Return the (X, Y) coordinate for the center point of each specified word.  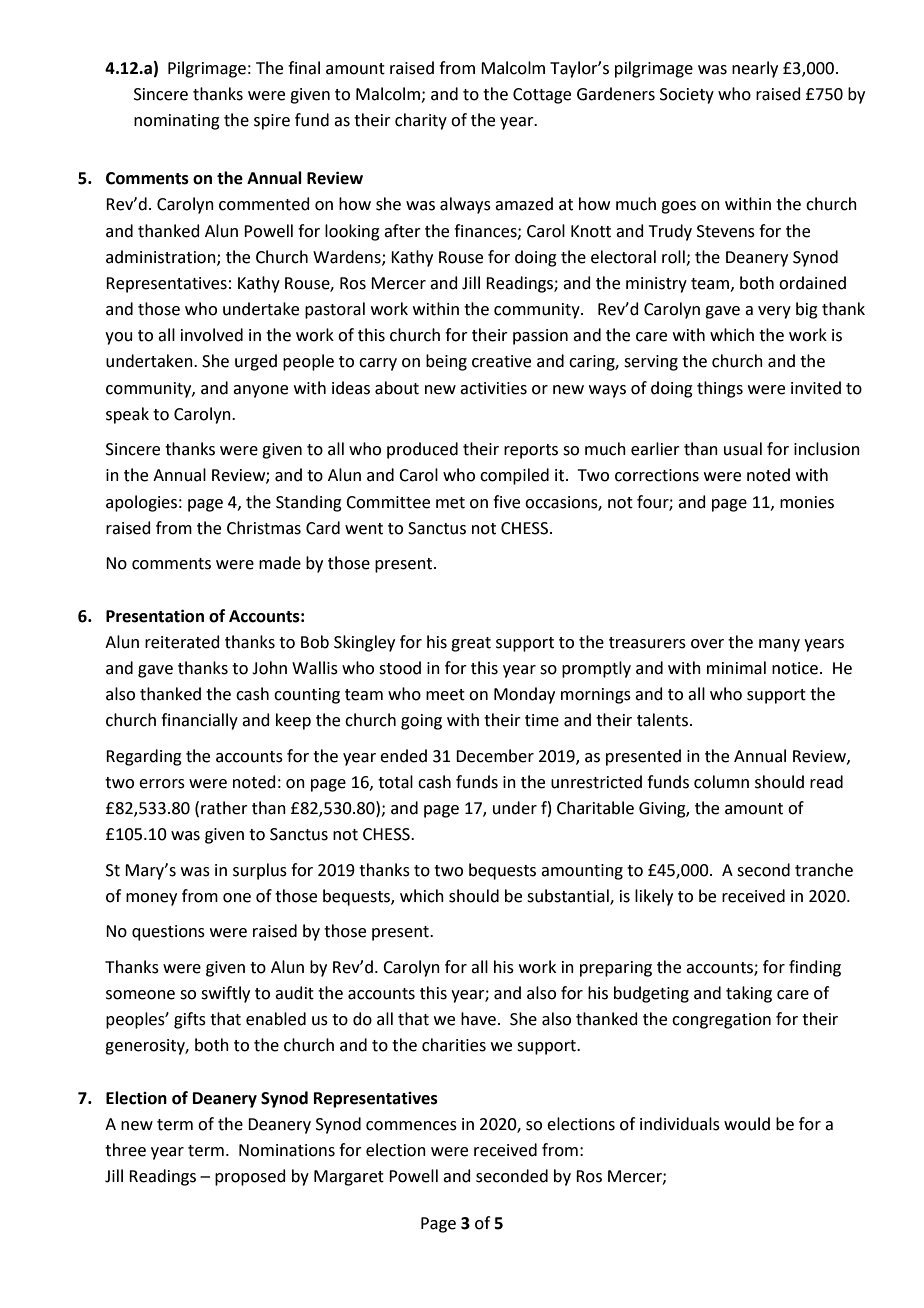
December (495, 756)
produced (422, 450)
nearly (755, 69)
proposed (250, 1177)
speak (127, 415)
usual (743, 449)
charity (421, 121)
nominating (177, 122)
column (721, 782)
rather (224, 808)
